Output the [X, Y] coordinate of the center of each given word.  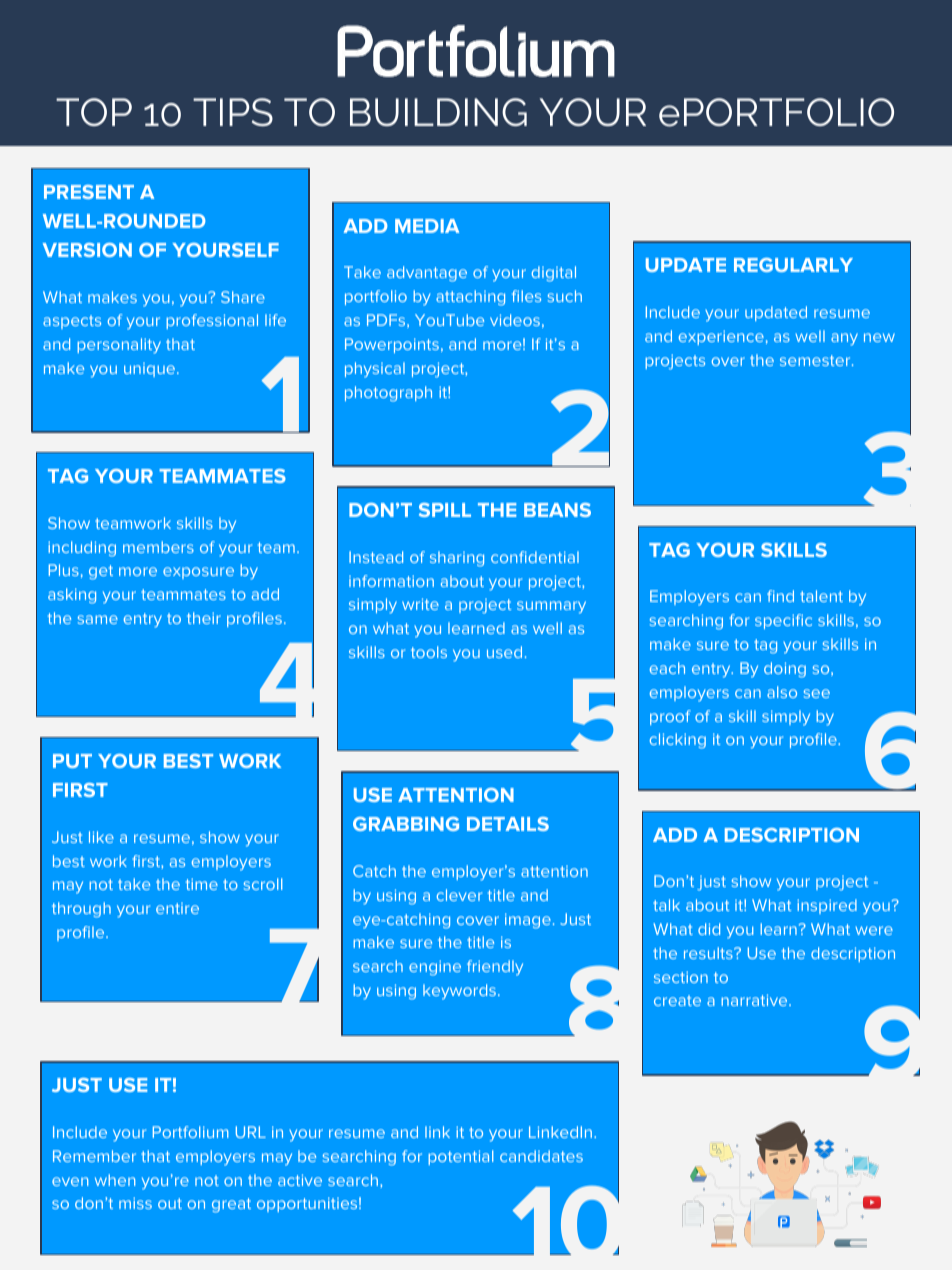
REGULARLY [793, 265]
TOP [94, 112]
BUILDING [438, 112]
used [504, 652]
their [204, 618]
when [115, 1180]
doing [785, 670]
